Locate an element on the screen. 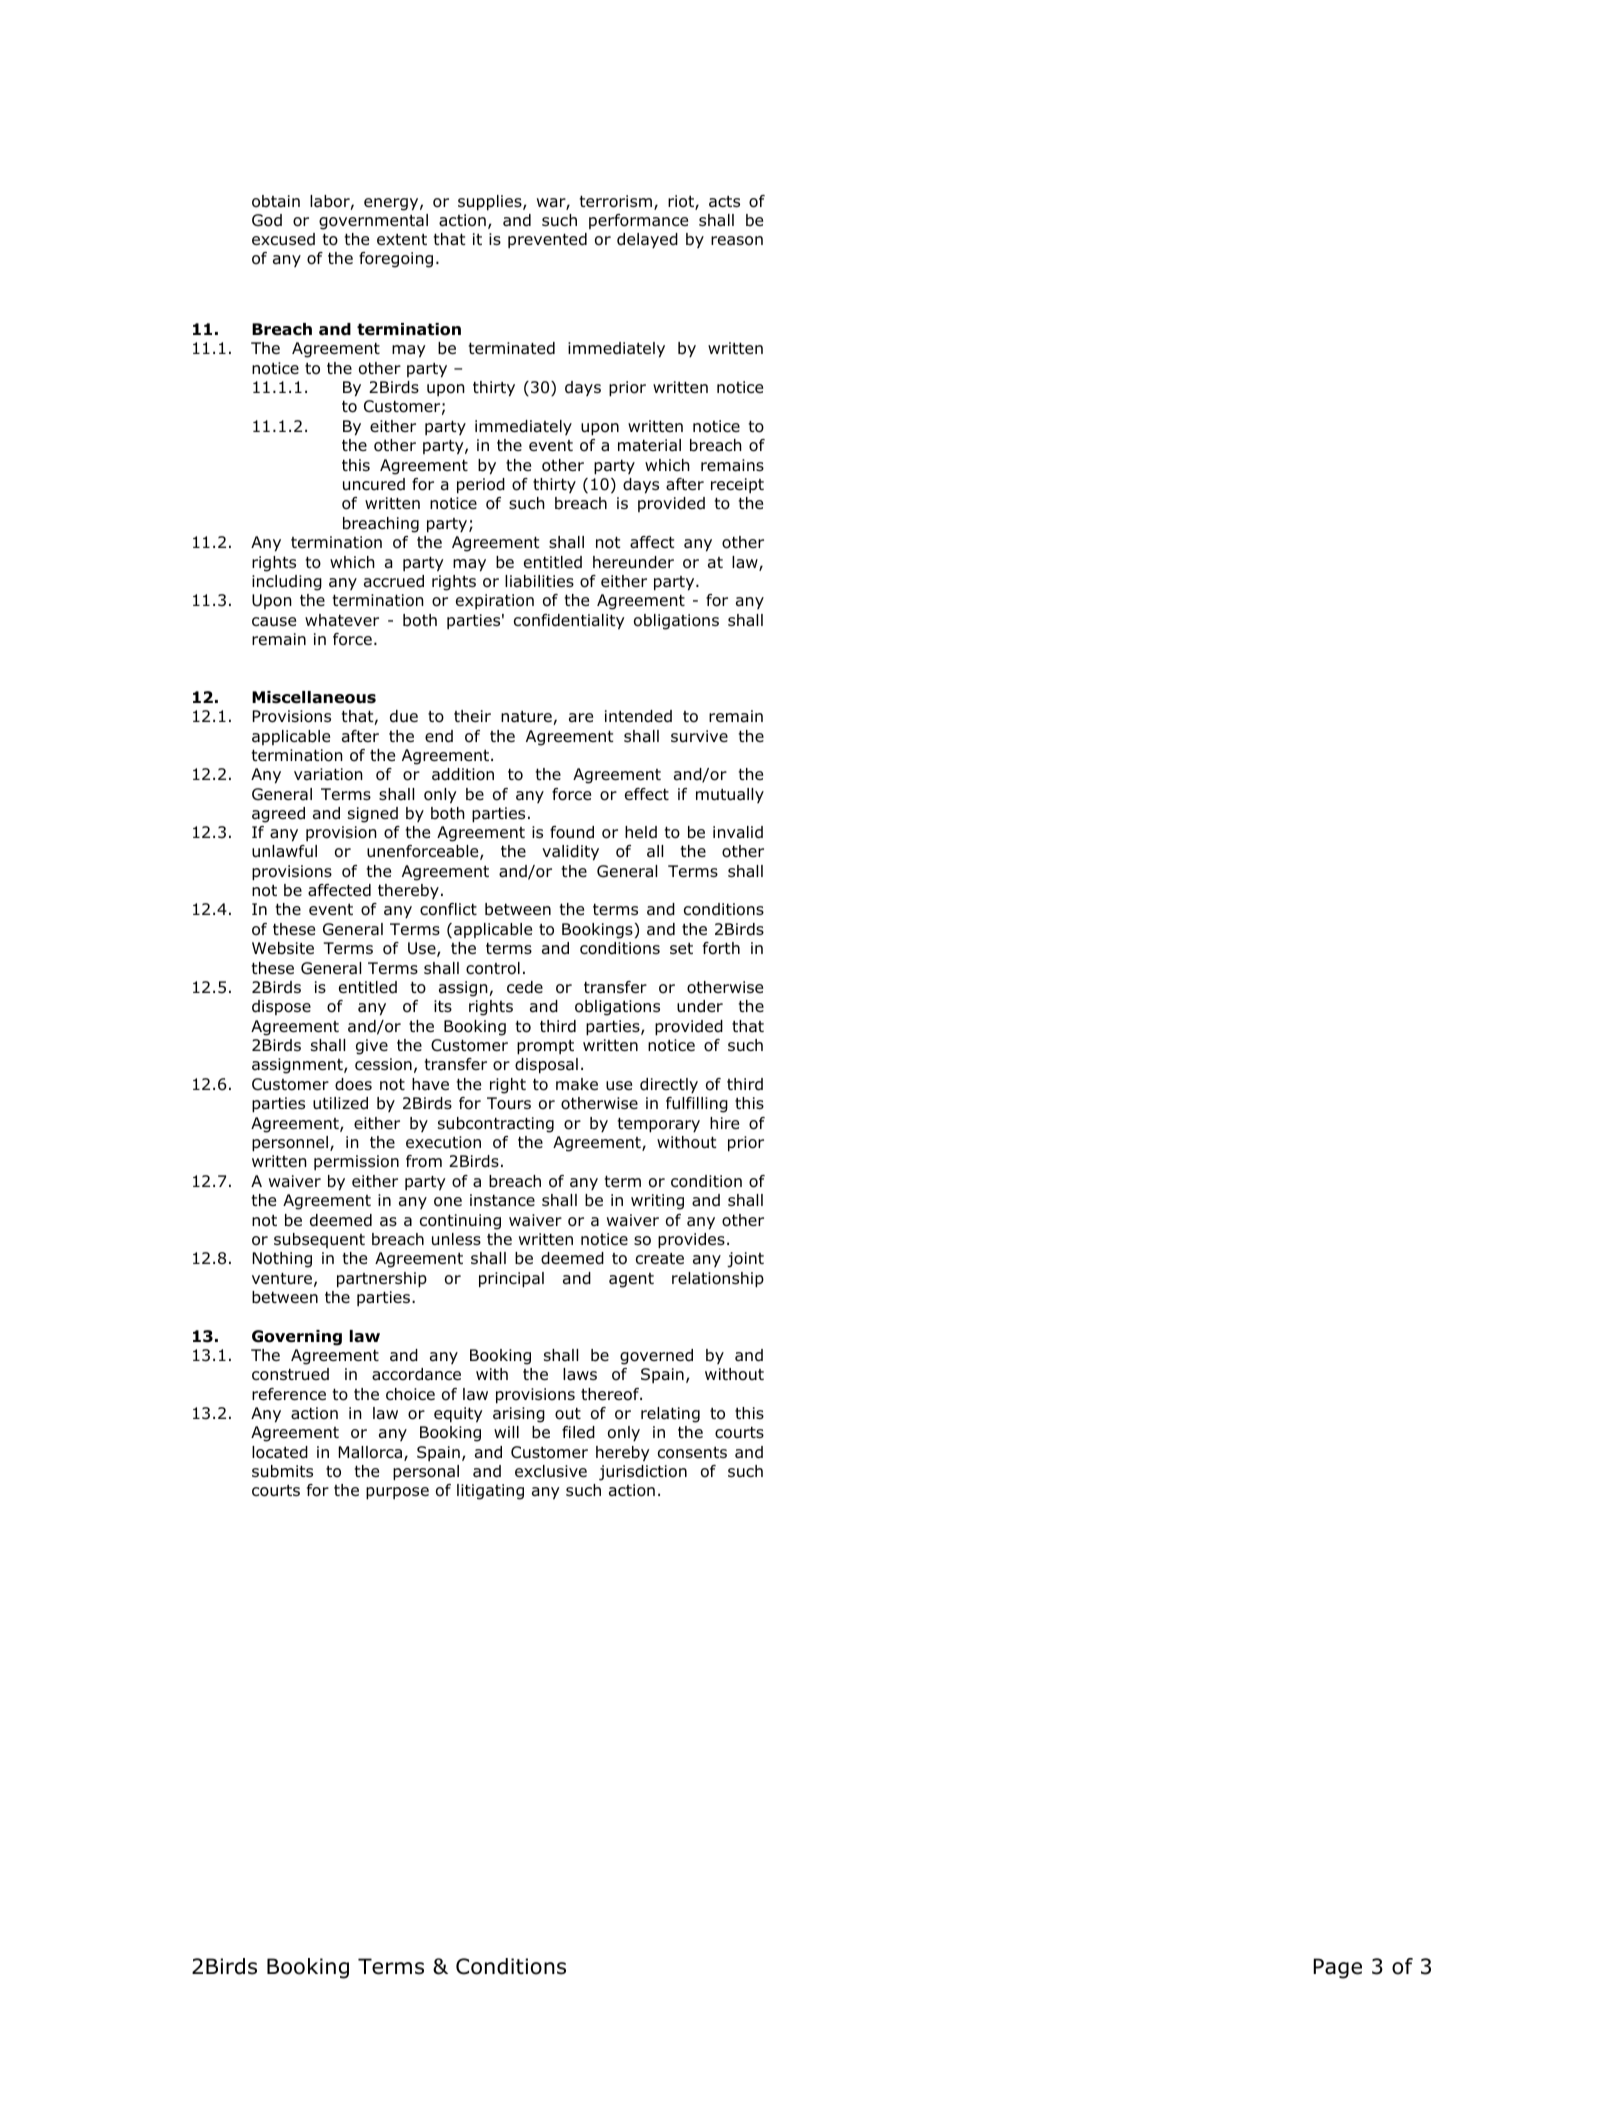  cession is located at coordinates (383, 1064).
